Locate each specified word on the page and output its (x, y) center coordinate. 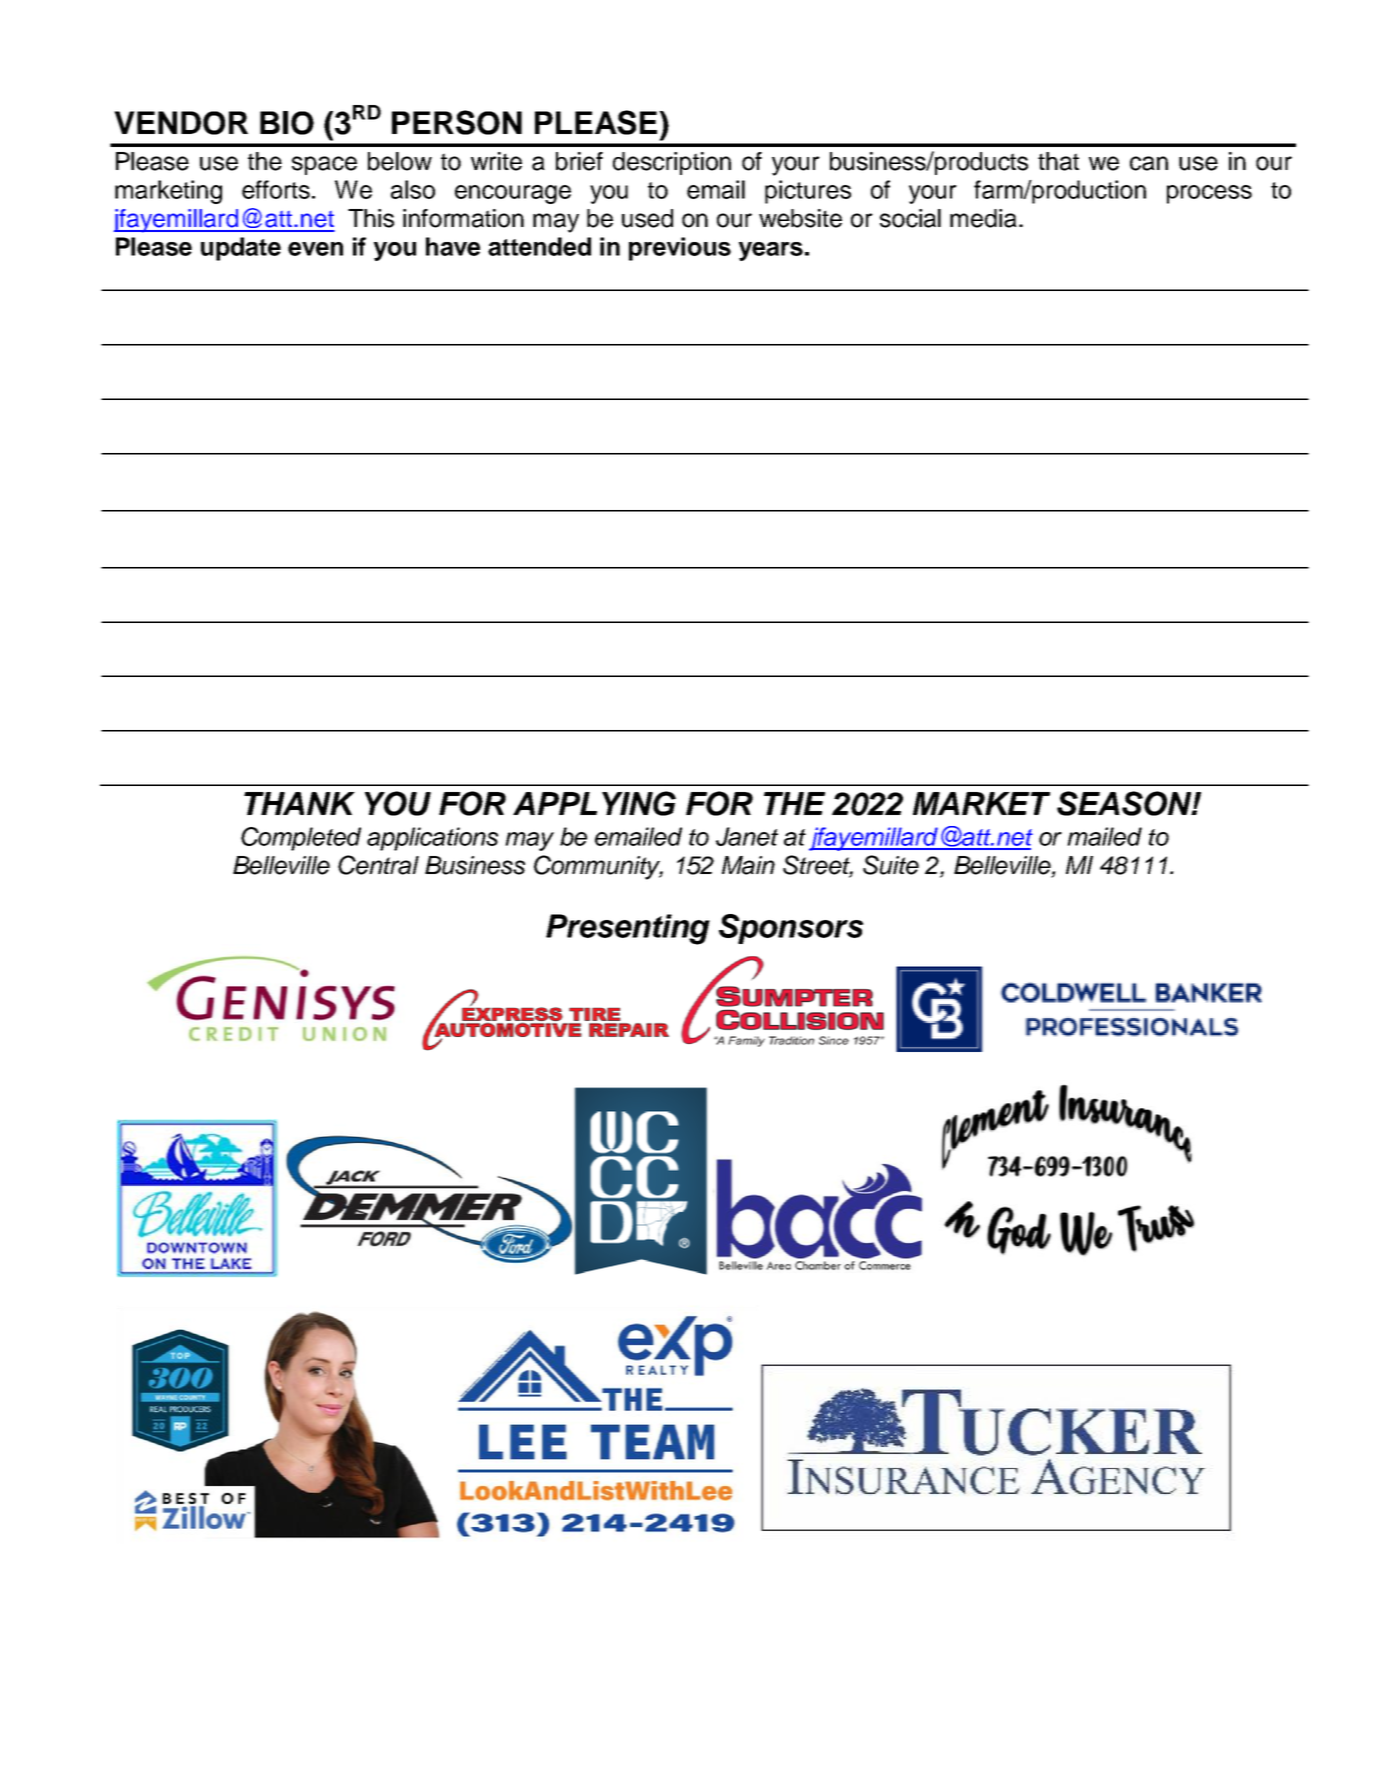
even (315, 249)
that (1058, 161)
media (983, 218)
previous (680, 249)
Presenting (628, 929)
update (241, 249)
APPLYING (594, 803)
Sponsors (791, 929)
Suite (891, 865)
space (324, 165)
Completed (301, 839)
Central (378, 865)
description (672, 163)
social (910, 218)
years (771, 251)
